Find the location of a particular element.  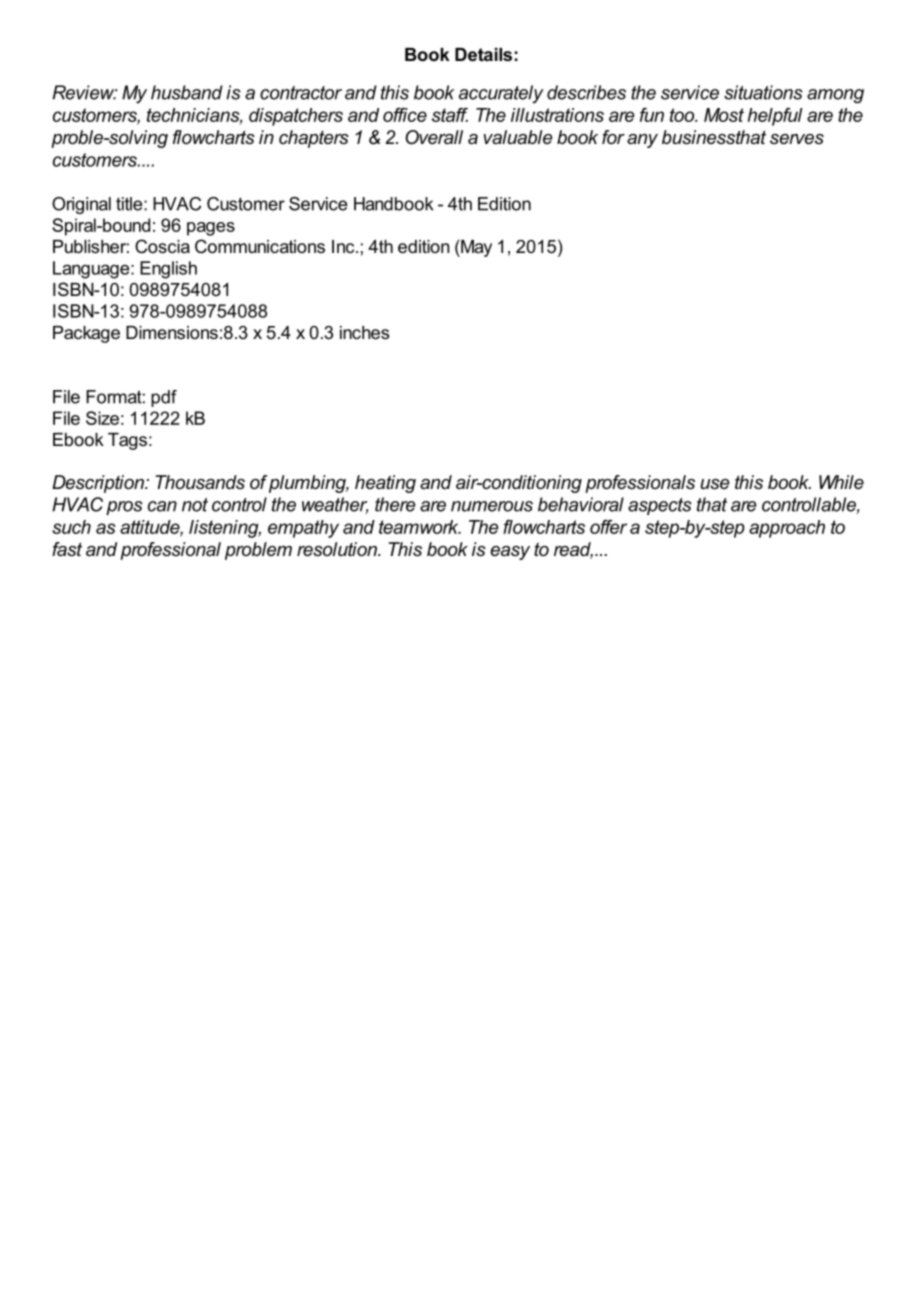

teamwork is located at coordinates (420, 527).
